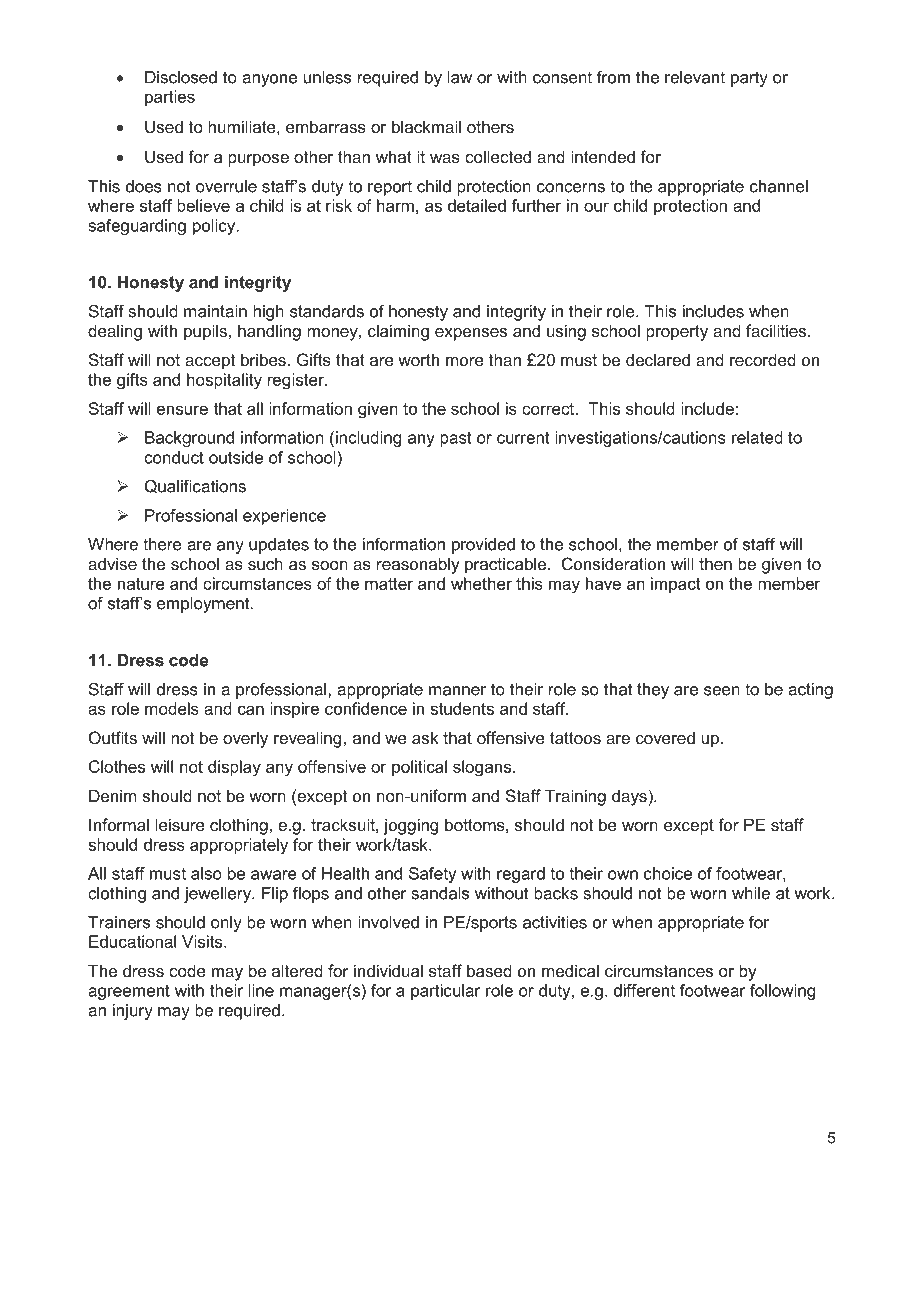 The image size is (924, 1309). I want to click on law, so click(460, 77).
